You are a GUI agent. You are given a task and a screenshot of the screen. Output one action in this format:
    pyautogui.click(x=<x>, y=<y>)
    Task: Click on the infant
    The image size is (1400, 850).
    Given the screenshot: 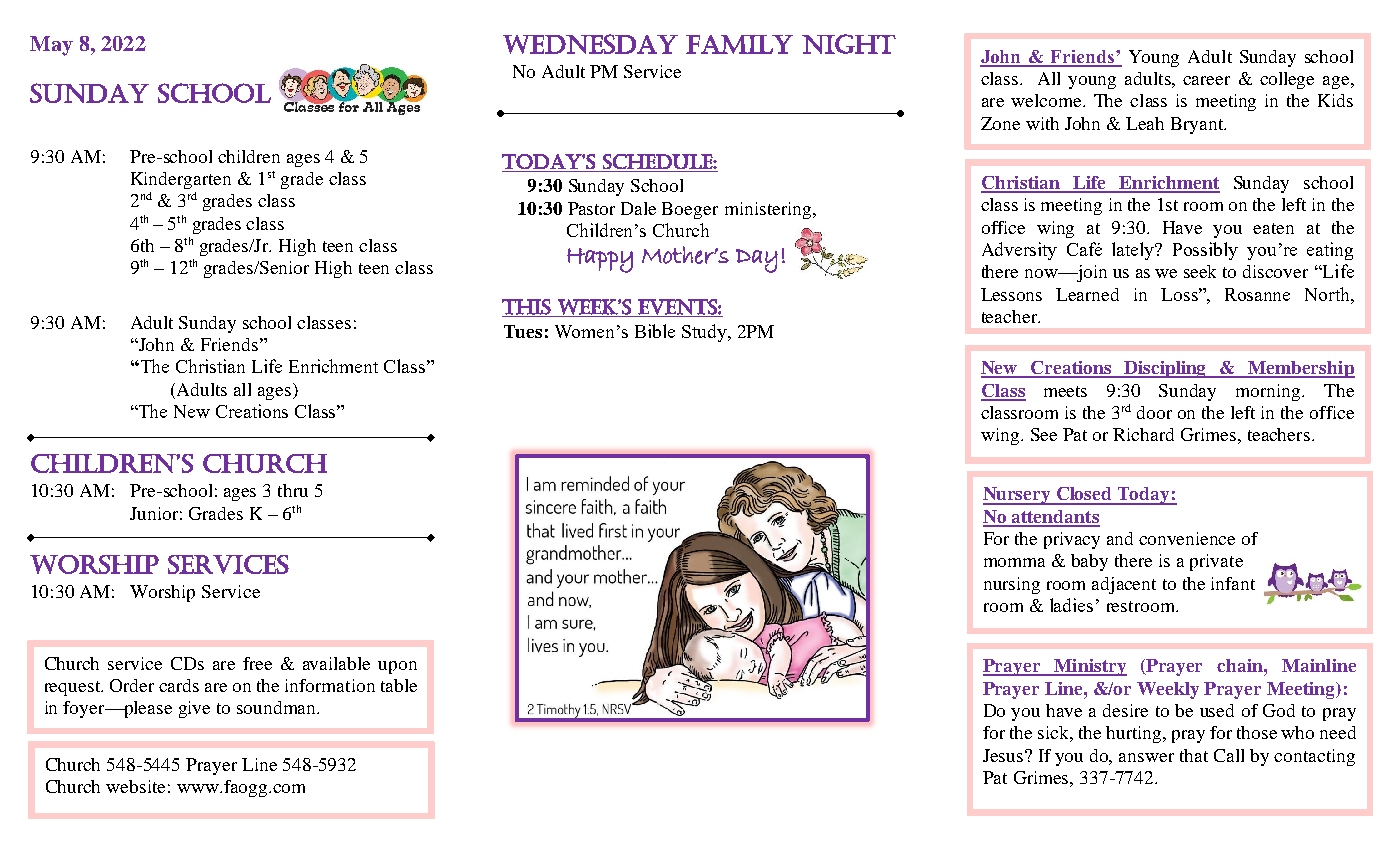 What is the action you would take?
    pyautogui.click(x=1233, y=583)
